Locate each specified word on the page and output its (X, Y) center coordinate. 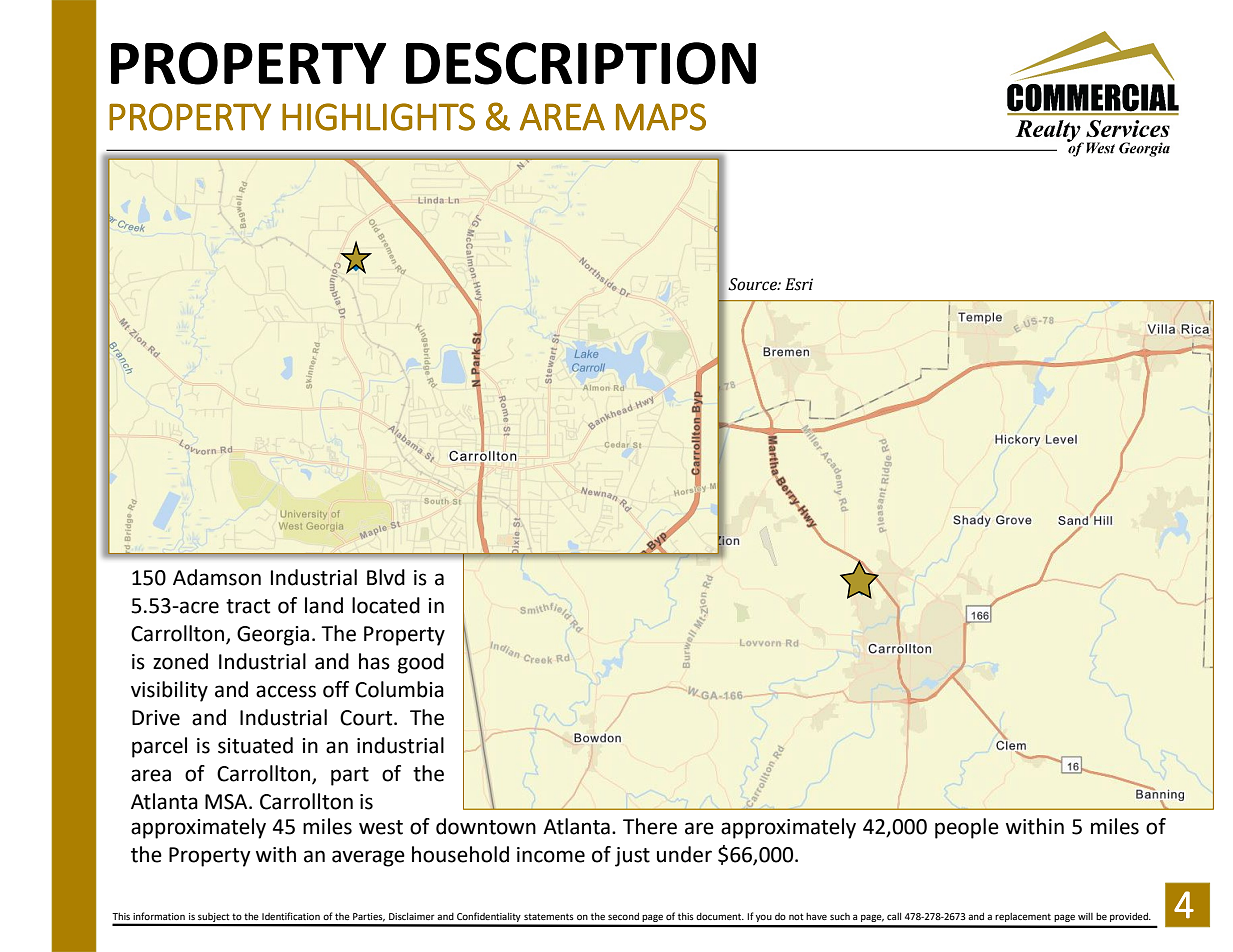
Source (753, 284)
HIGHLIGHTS (378, 117)
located (386, 605)
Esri (799, 284)
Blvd (386, 577)
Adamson (217, 577)
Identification (291, 916)
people (967, 828)
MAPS (661, 117)
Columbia (399, 689)
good (421, 663)
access (286, 691)
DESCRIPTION (581, 63)
